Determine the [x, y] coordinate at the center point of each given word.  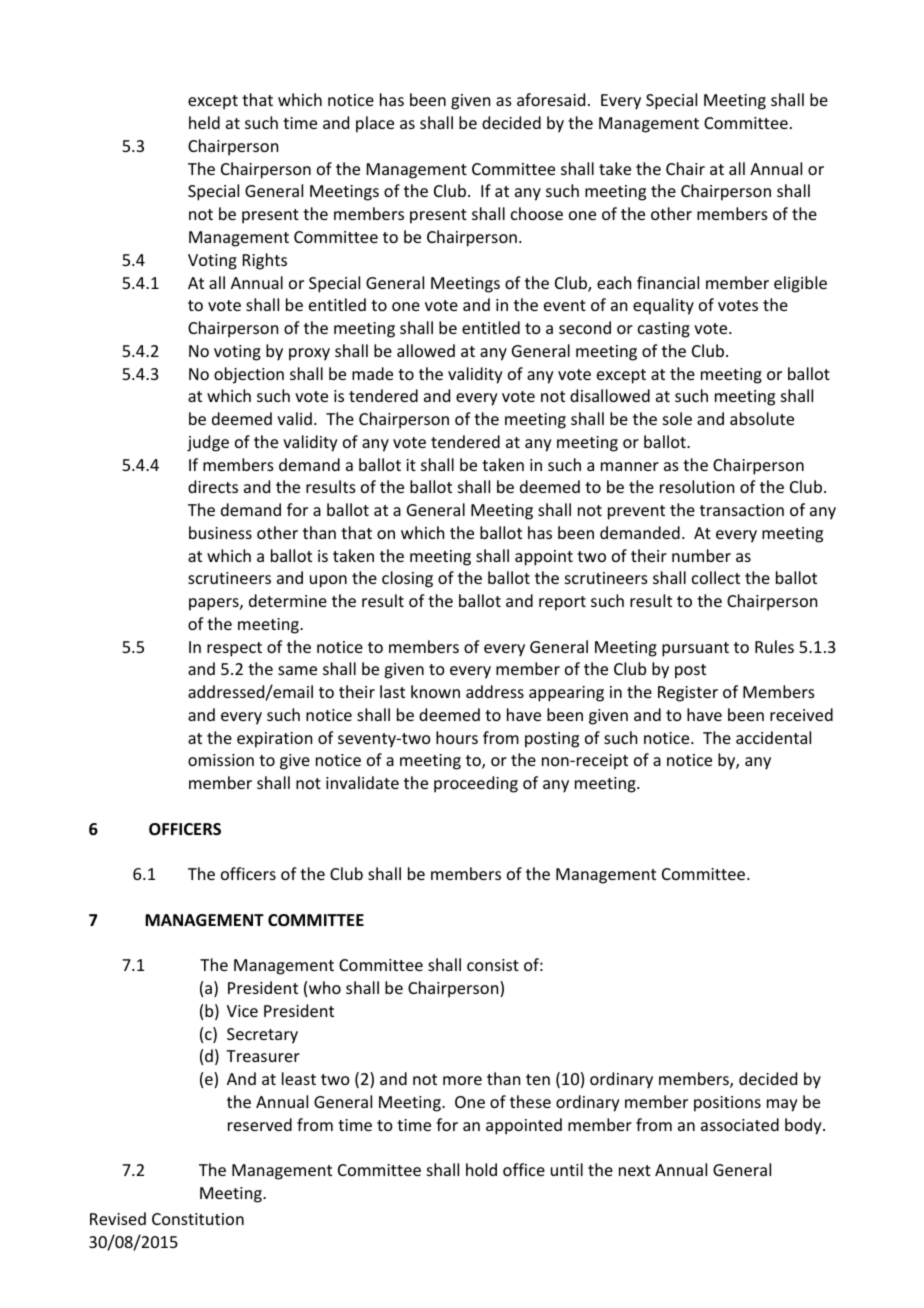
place [375, 124]
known [435, 691]
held [204, 122]
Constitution [198, 1219]
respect [234, 649]
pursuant [695, 649]
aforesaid [551, 99]
